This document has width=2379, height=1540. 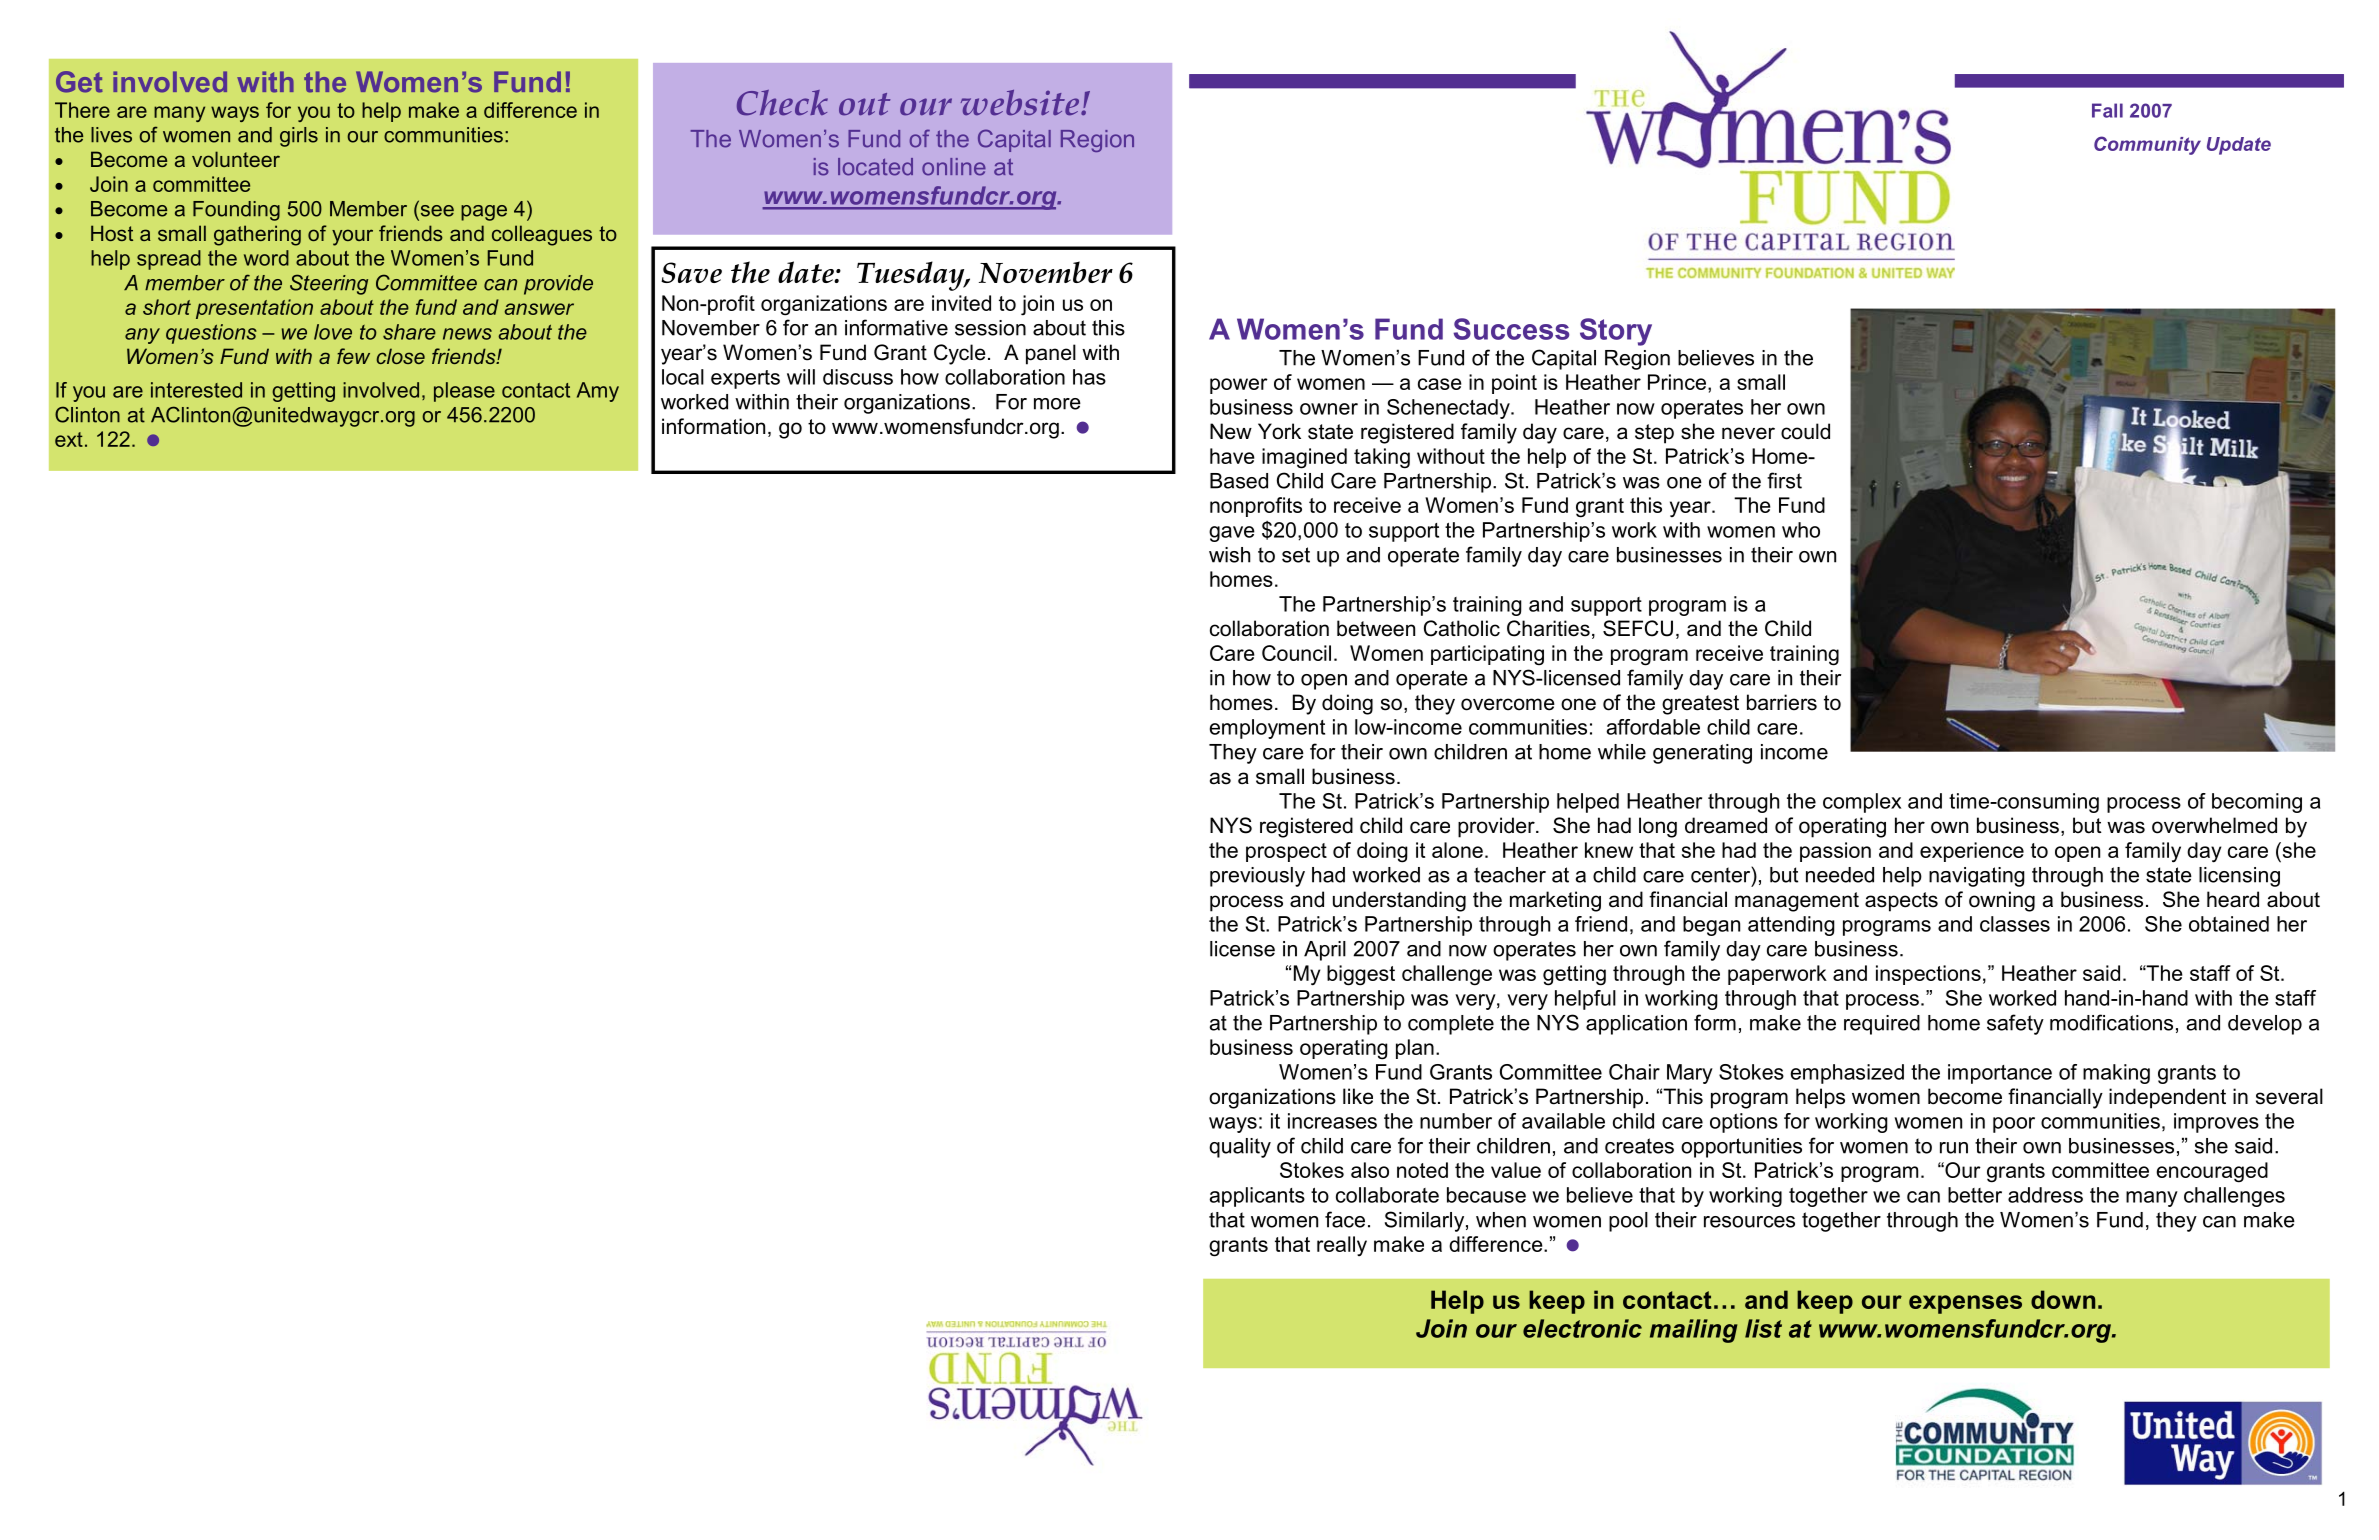 I want to click on girls, so click(x=299, y=137).
